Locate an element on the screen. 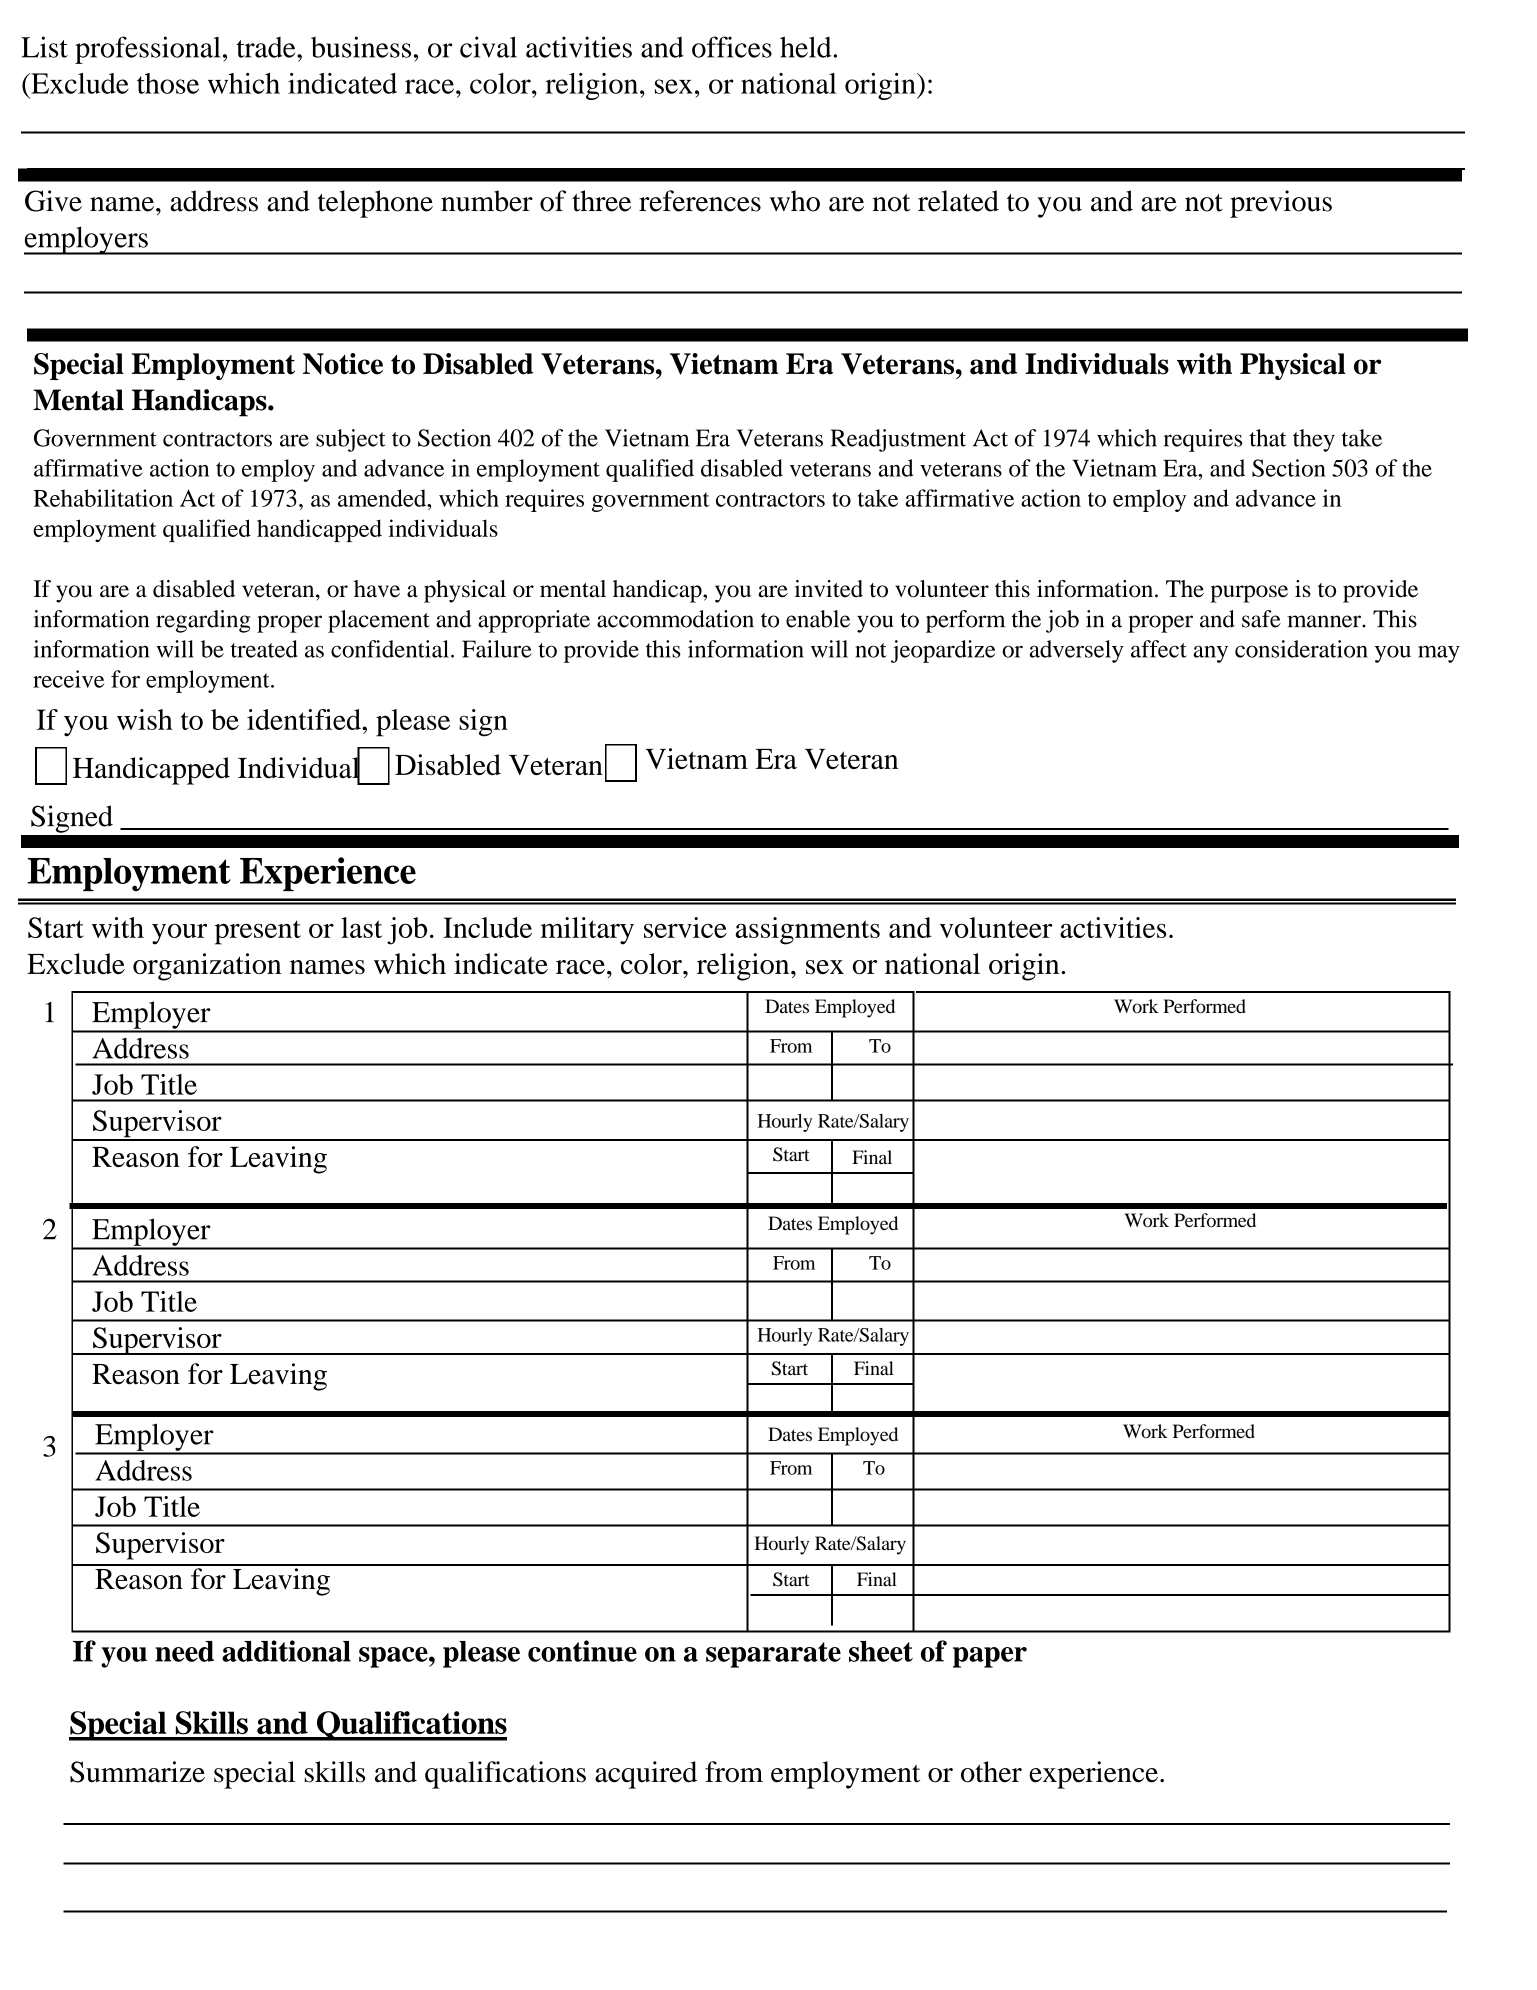 This screenshot has height=1990, width=1537. those is located at coordinates (168, 83).
